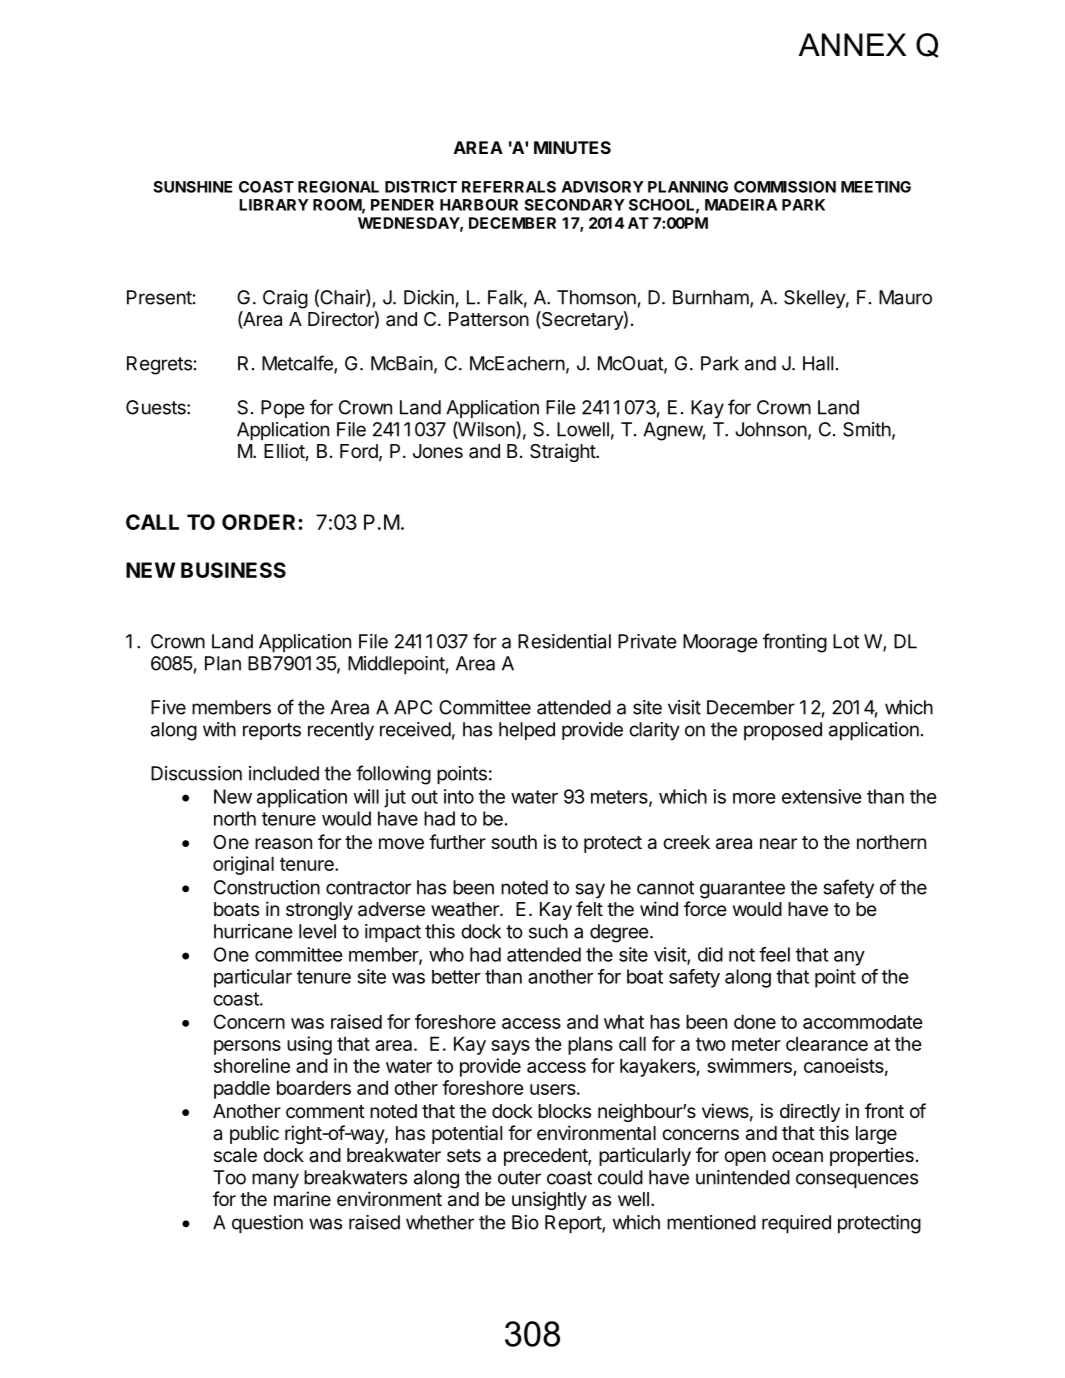 The width and height of the document is (1065, 1378). What do you see at coordinates (233, 570) in the document?
I see `BUSINESS` at bounding box center [233, 570].
